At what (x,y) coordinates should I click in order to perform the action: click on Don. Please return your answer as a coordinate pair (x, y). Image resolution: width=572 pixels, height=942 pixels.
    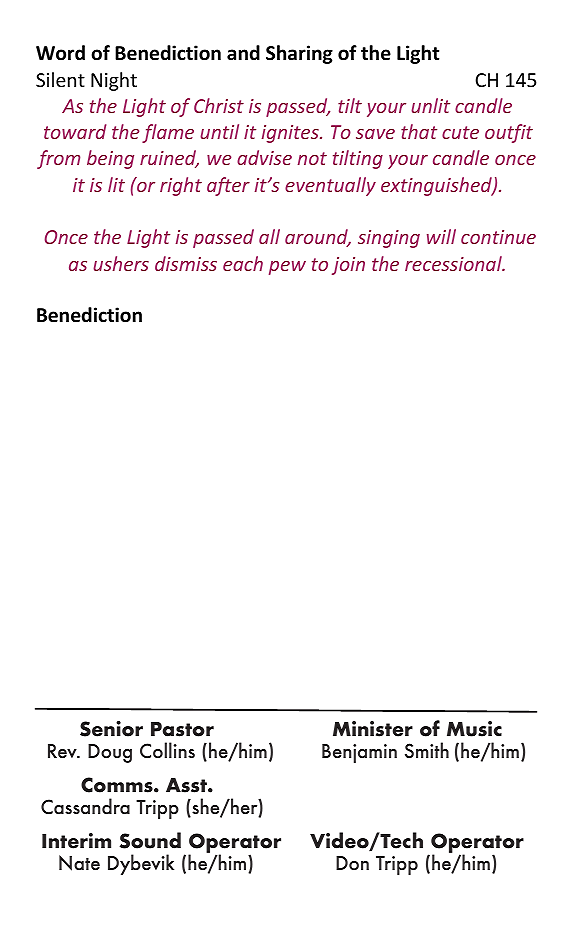
    Looking at the image, I should click on (352, 863).
